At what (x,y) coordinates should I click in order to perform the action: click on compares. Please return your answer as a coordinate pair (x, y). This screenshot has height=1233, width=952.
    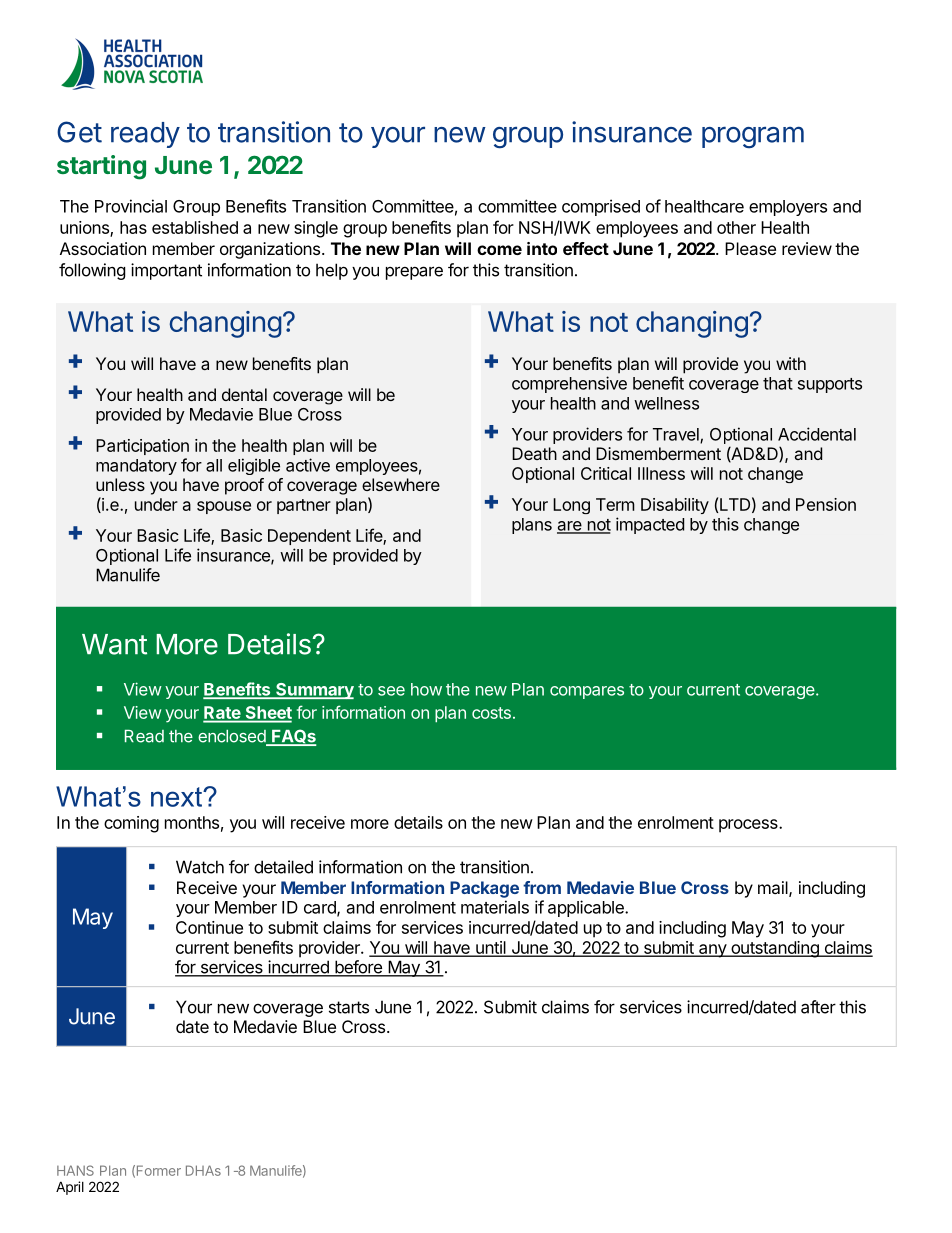
    Looking at the image, I should click on (587, 692).
